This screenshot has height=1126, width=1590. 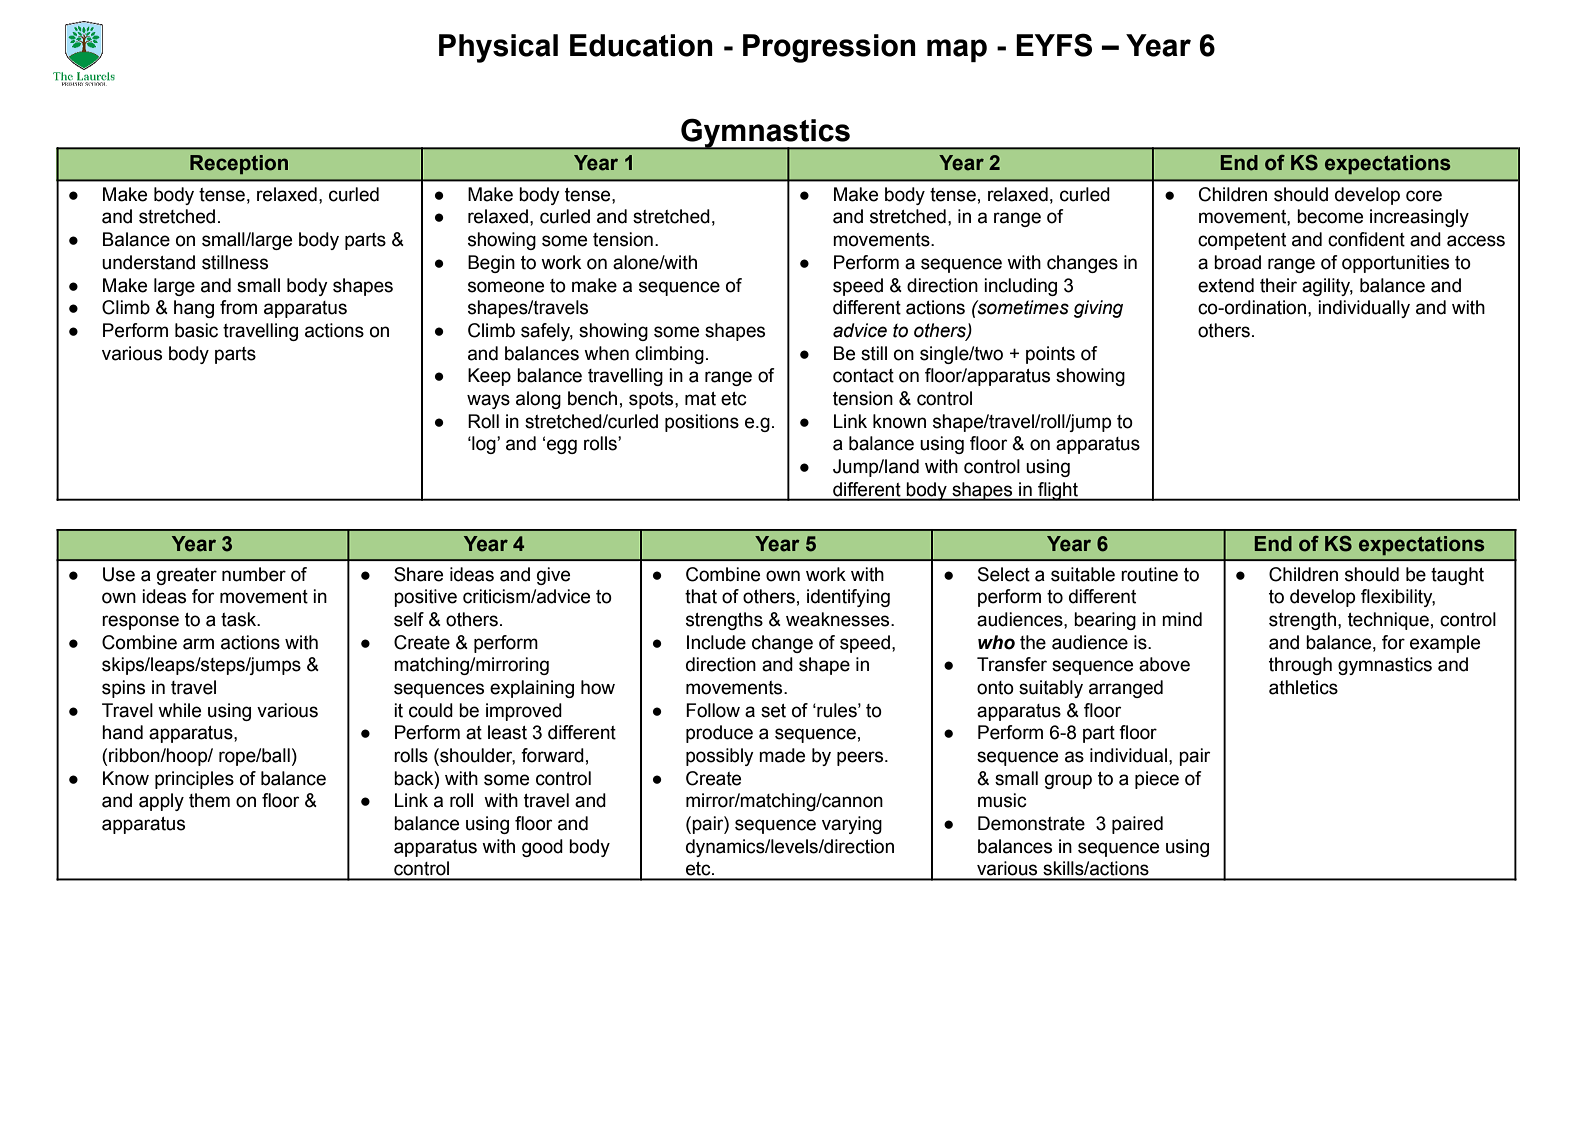 I want to click on agility, so click(x=1327, y=287).
